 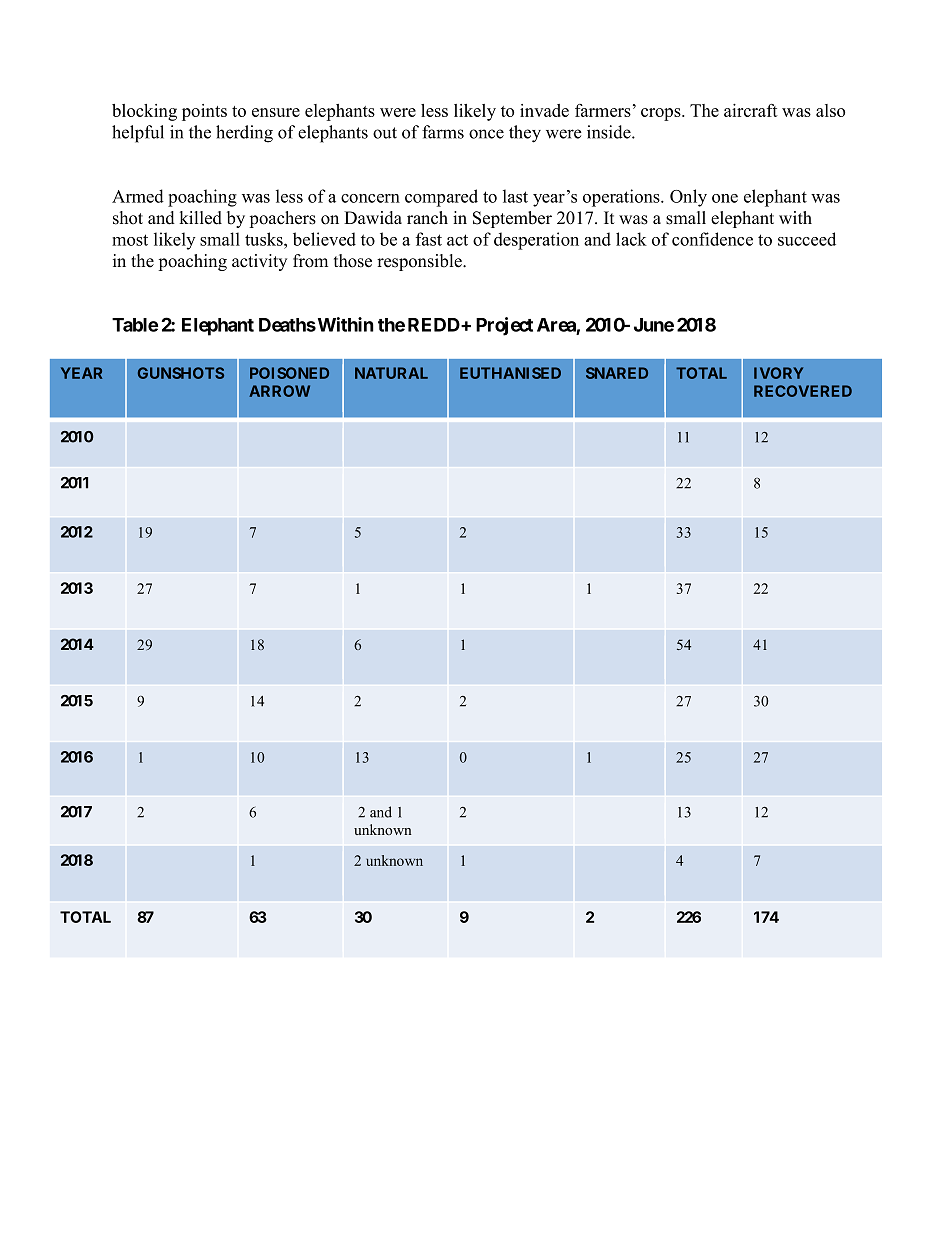 What do you see at coordinates (443, 132) in the screenshot?
I see `farms` at bounding box center [443, 132].
